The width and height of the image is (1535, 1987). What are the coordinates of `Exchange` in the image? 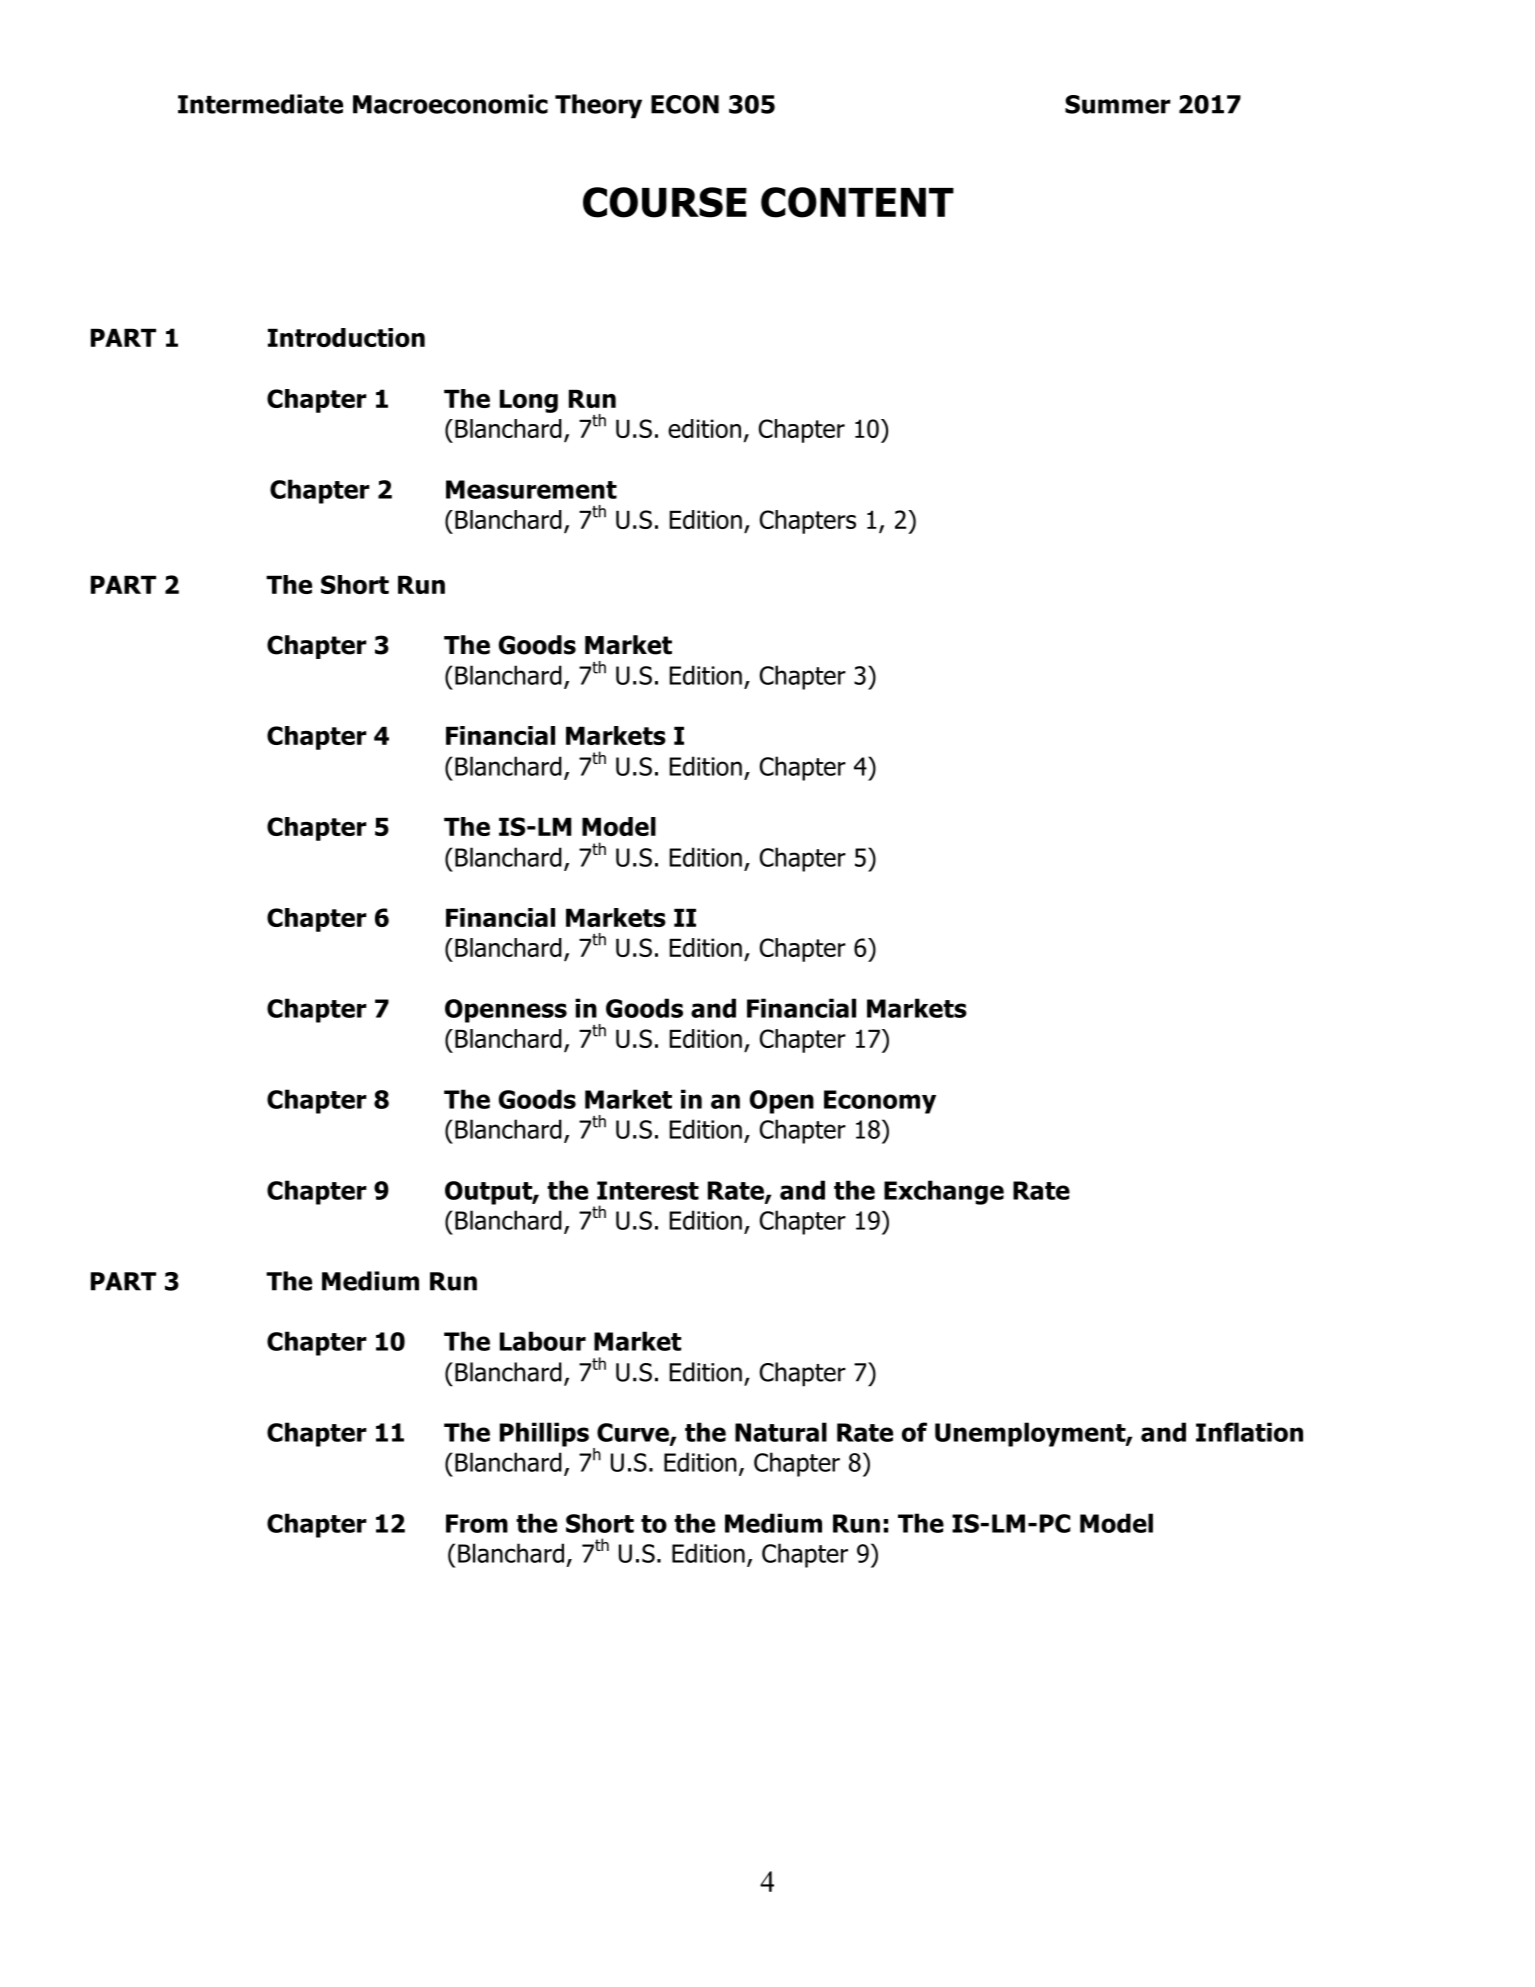 It's located at (944, 1192).
